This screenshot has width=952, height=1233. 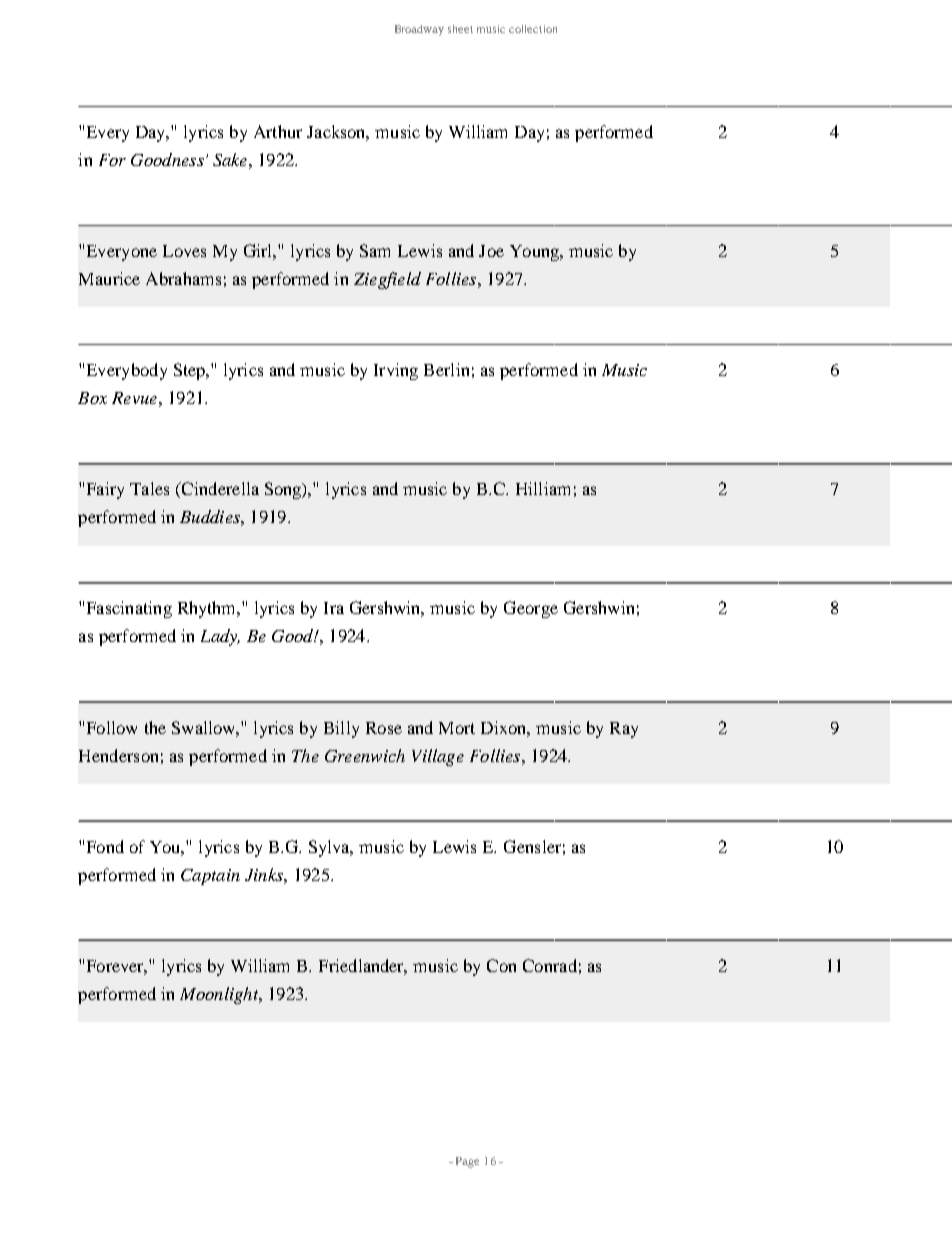 What do you see at coordinates (531, 609) in the screenshot?
I see `George` at bounding box center [531, 609].
